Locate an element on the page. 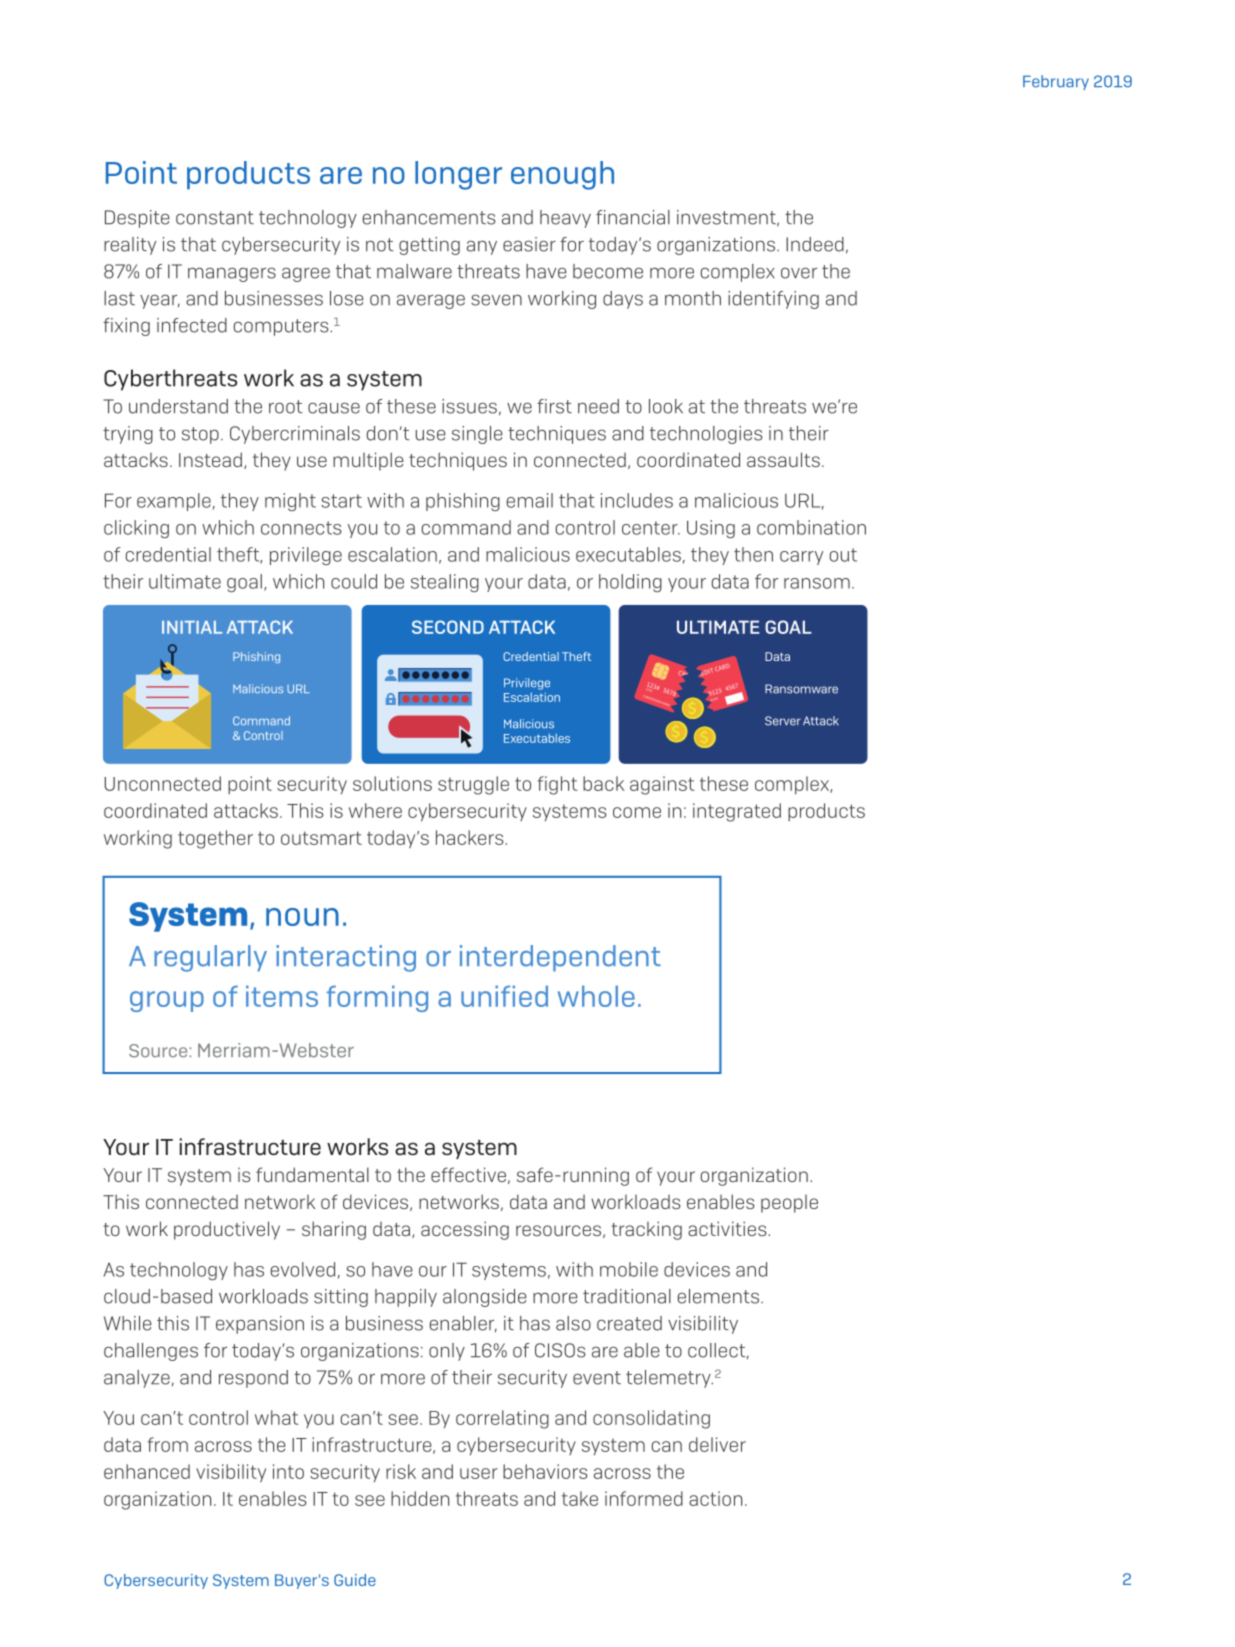  productively is located at coordinates (227, 1230).
